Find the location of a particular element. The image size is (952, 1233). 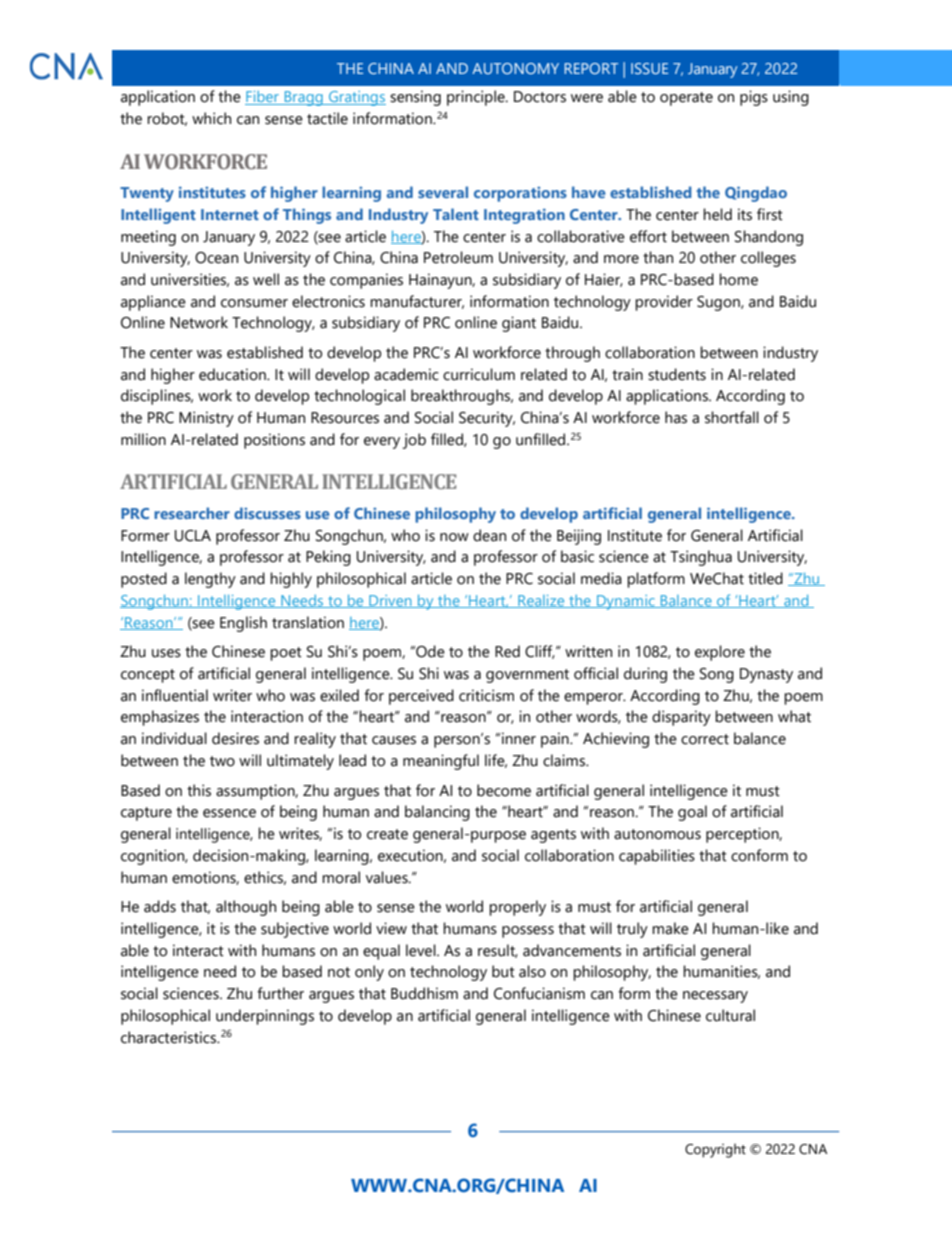

Copyright is located at coordinates (715, 1150).
